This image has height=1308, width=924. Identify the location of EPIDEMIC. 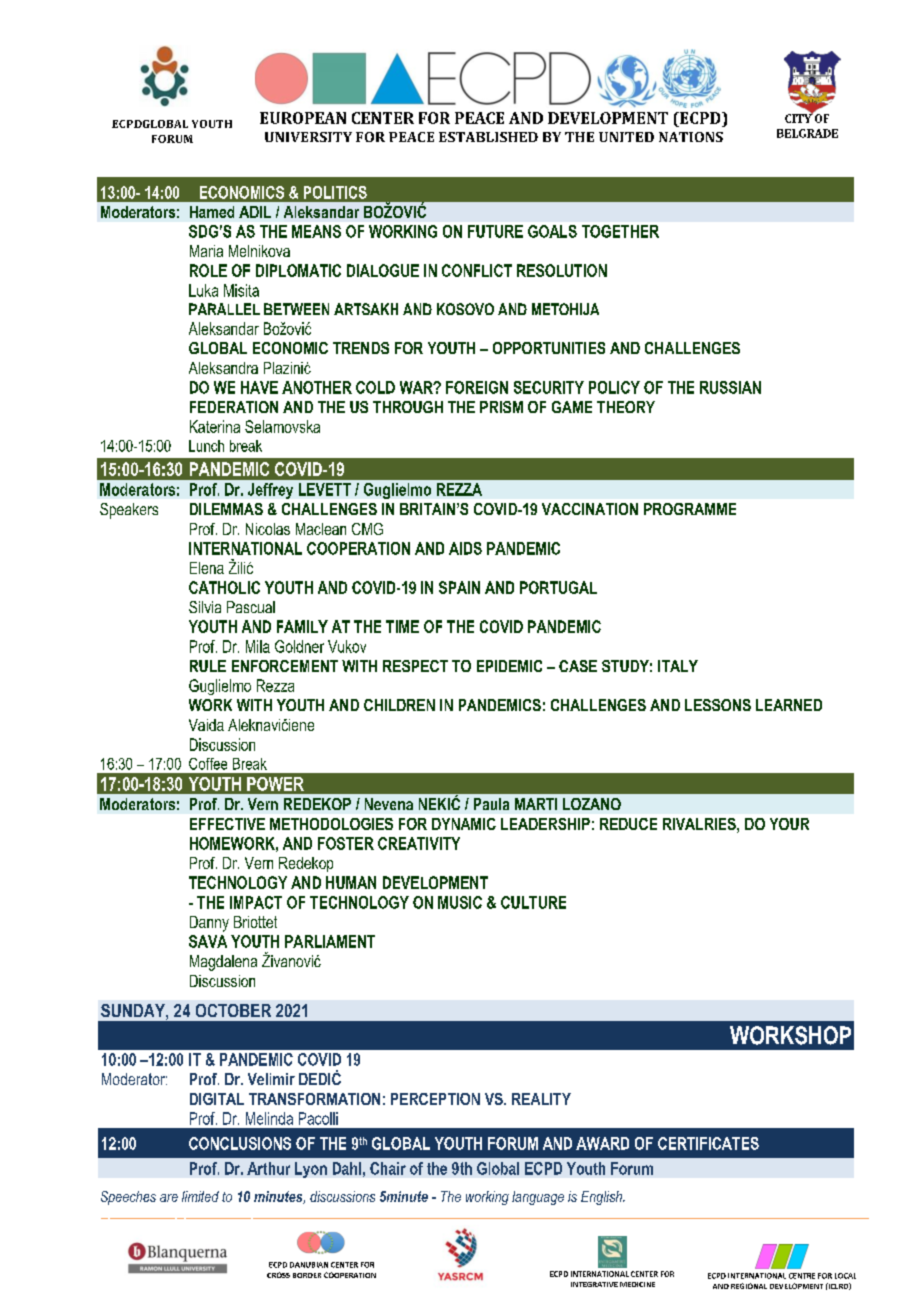
(509, 666).
